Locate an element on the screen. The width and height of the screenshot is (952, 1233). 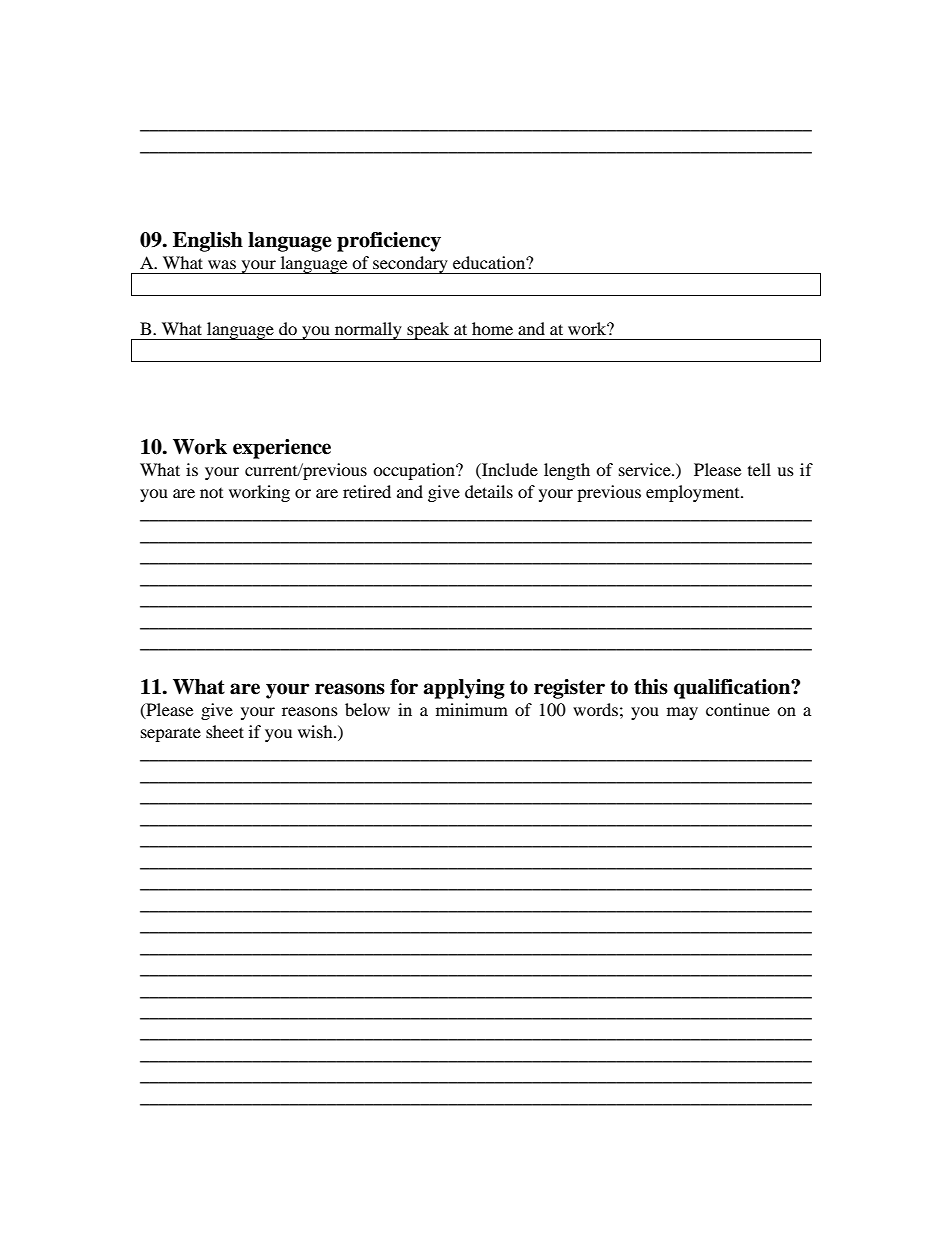
may is located at coordinates (682, 713).
